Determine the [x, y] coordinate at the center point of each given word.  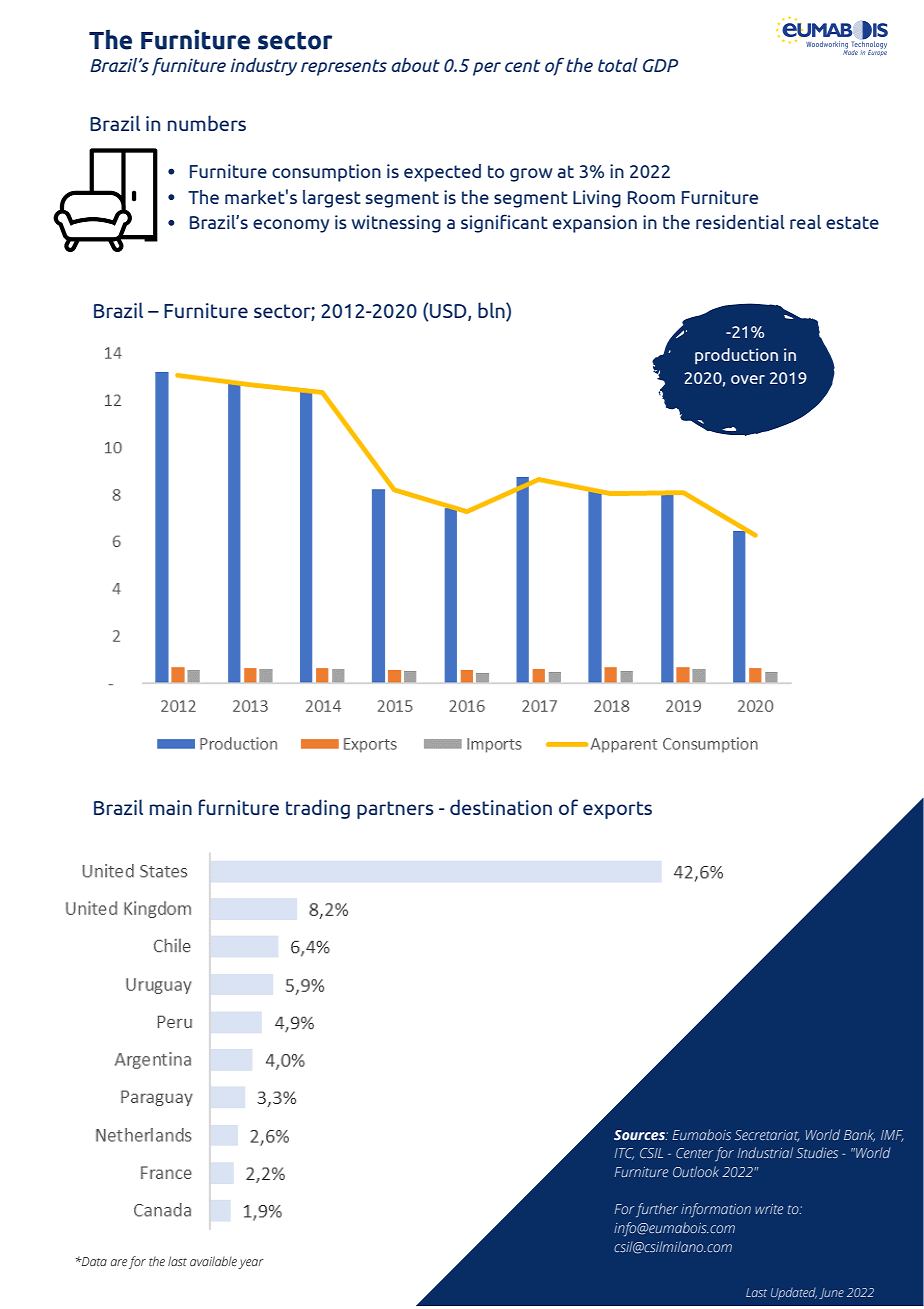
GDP [660, 65]
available [213, 1261]
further [657, 1210]
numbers [207, 123]
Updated [794, 1294]
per [487, 69]
